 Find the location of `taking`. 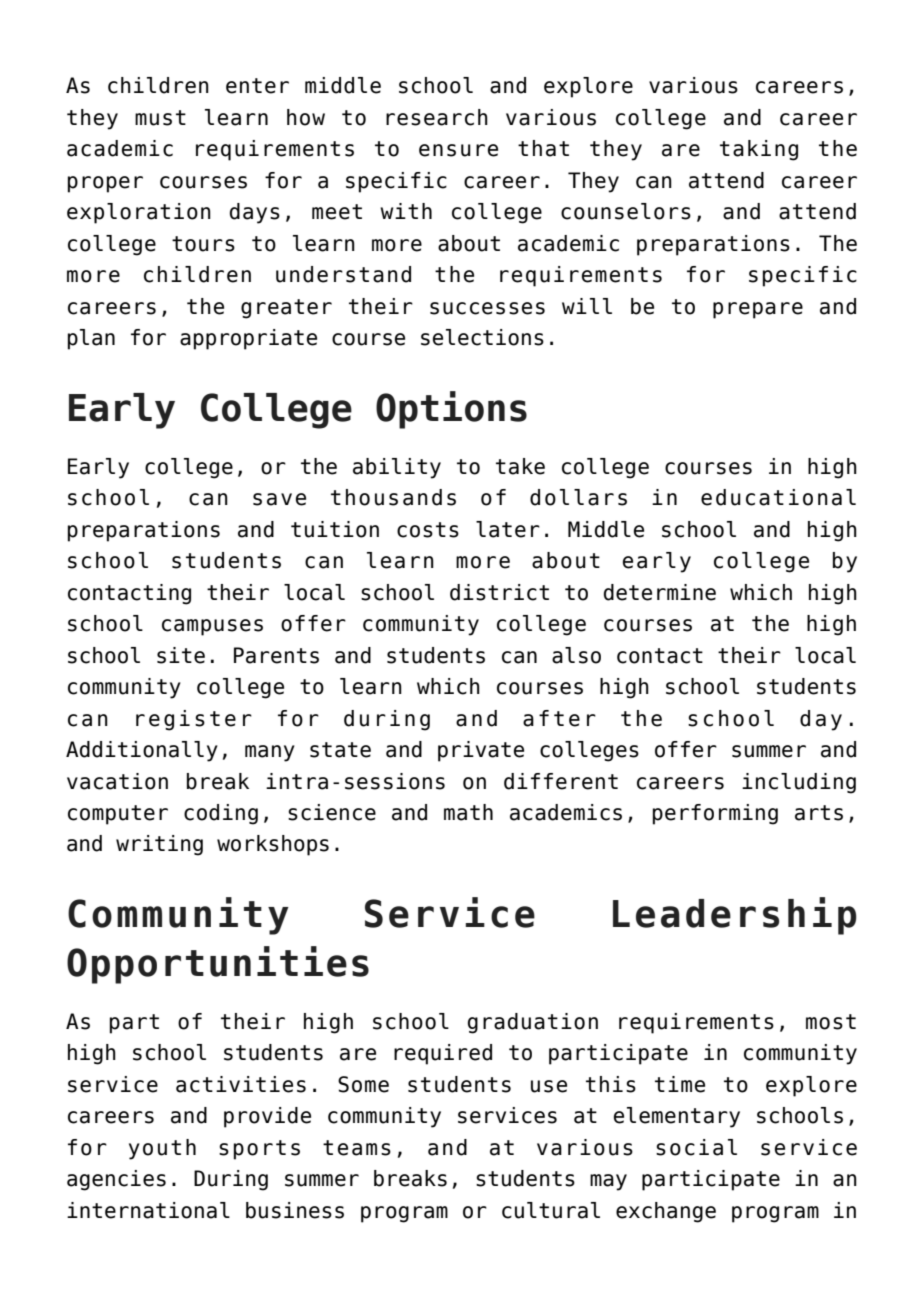

taking is located at coordinates (759, 150).
